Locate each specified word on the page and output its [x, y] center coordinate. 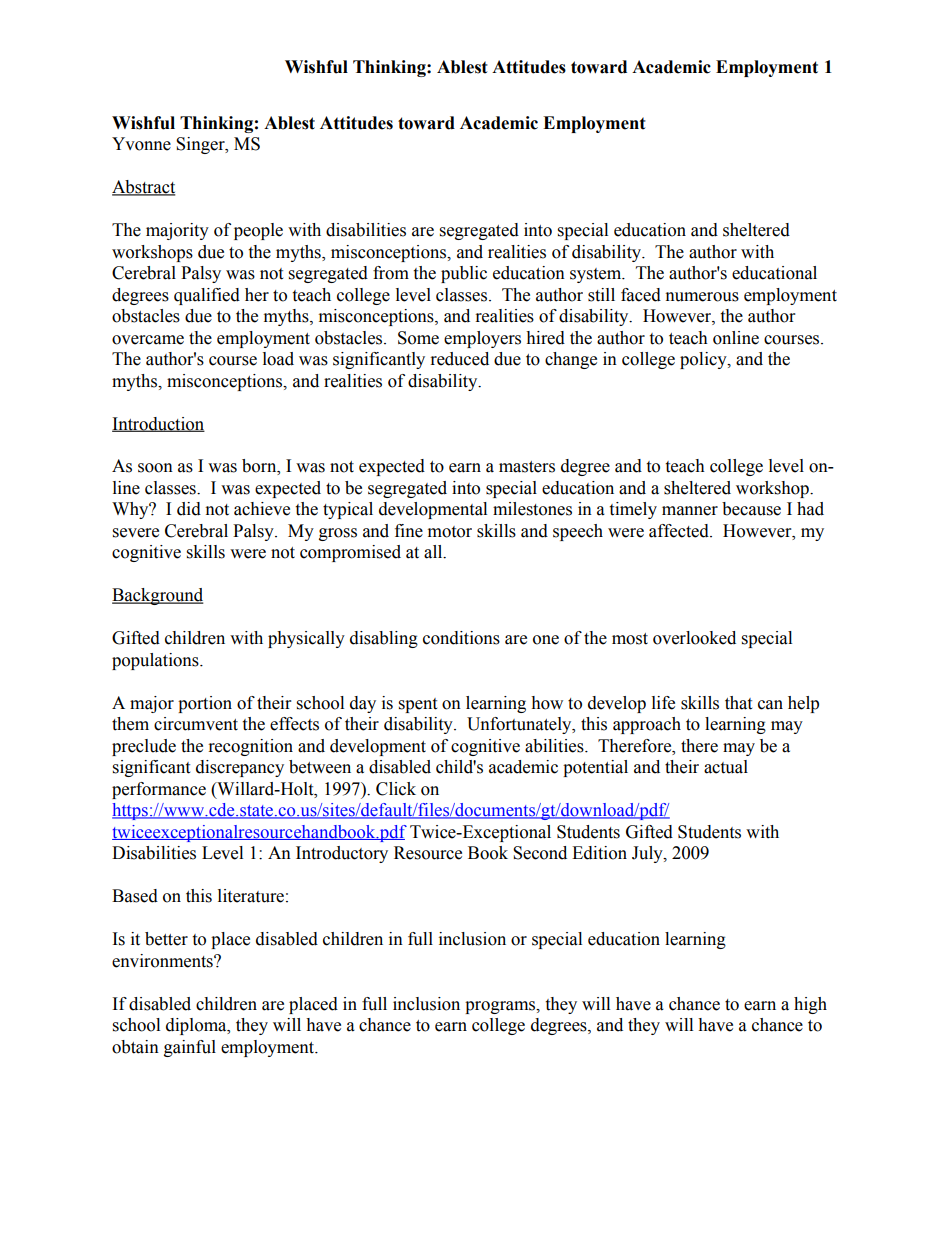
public [464, 274]
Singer [201, 145]
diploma [197, 1026]
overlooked [694, 638]
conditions [461, 638]
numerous [702, 297]
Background [158, 596]
